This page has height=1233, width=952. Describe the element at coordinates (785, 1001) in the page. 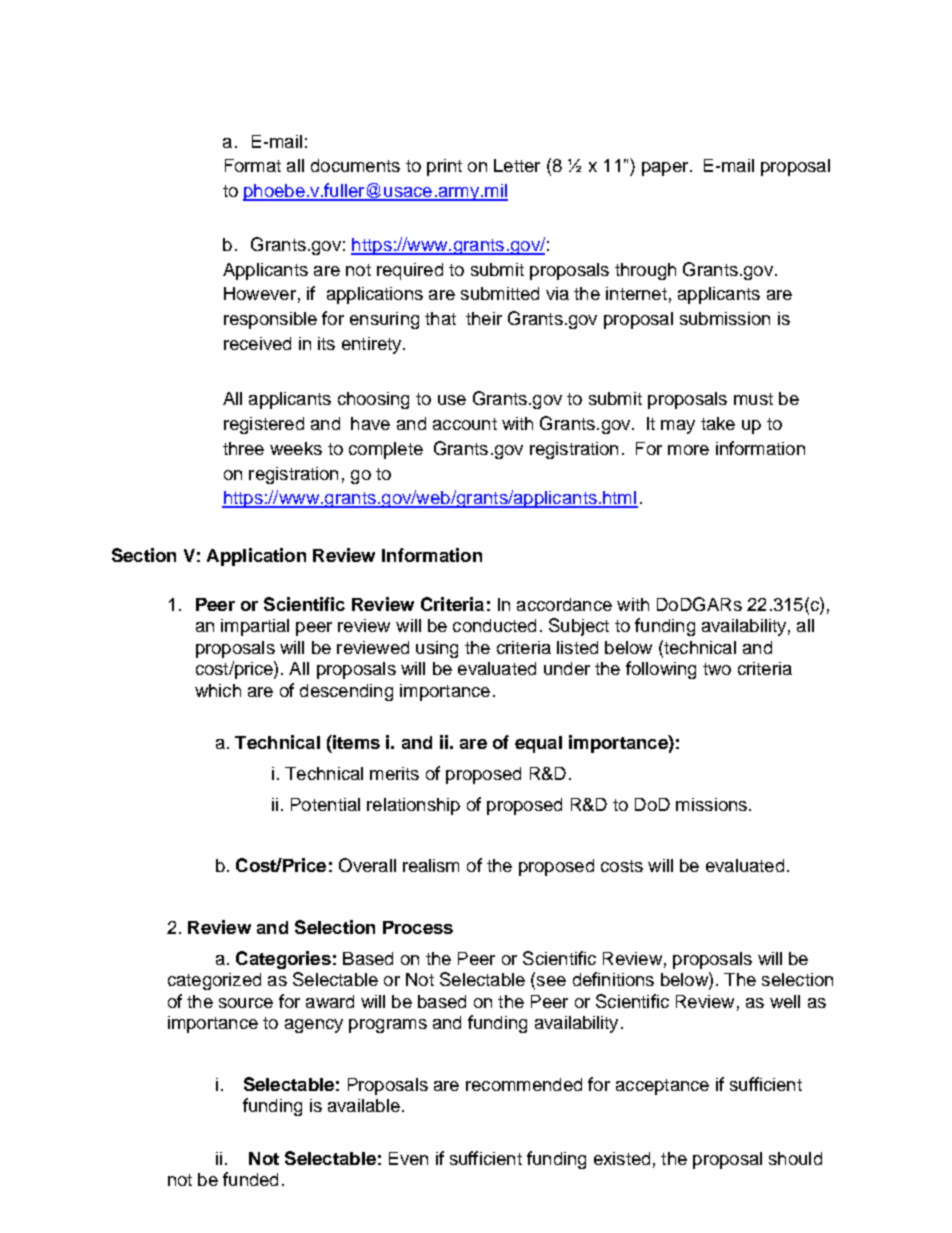

I see `well` at that location.
